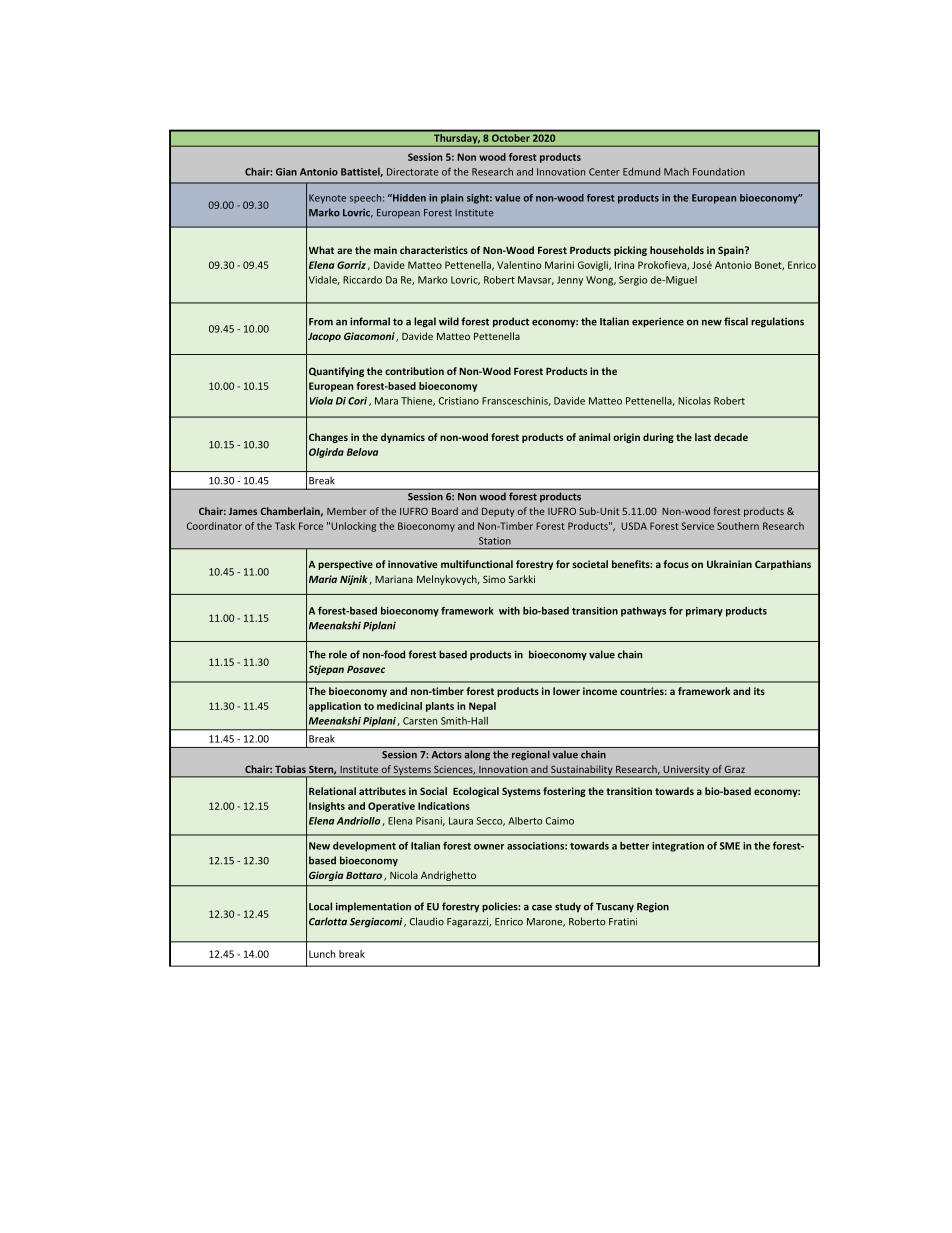 This screenshot has width=952, height=1233. Describe the element at coordinates (704, 612) in the screenshot. I see `primary` at that location.
